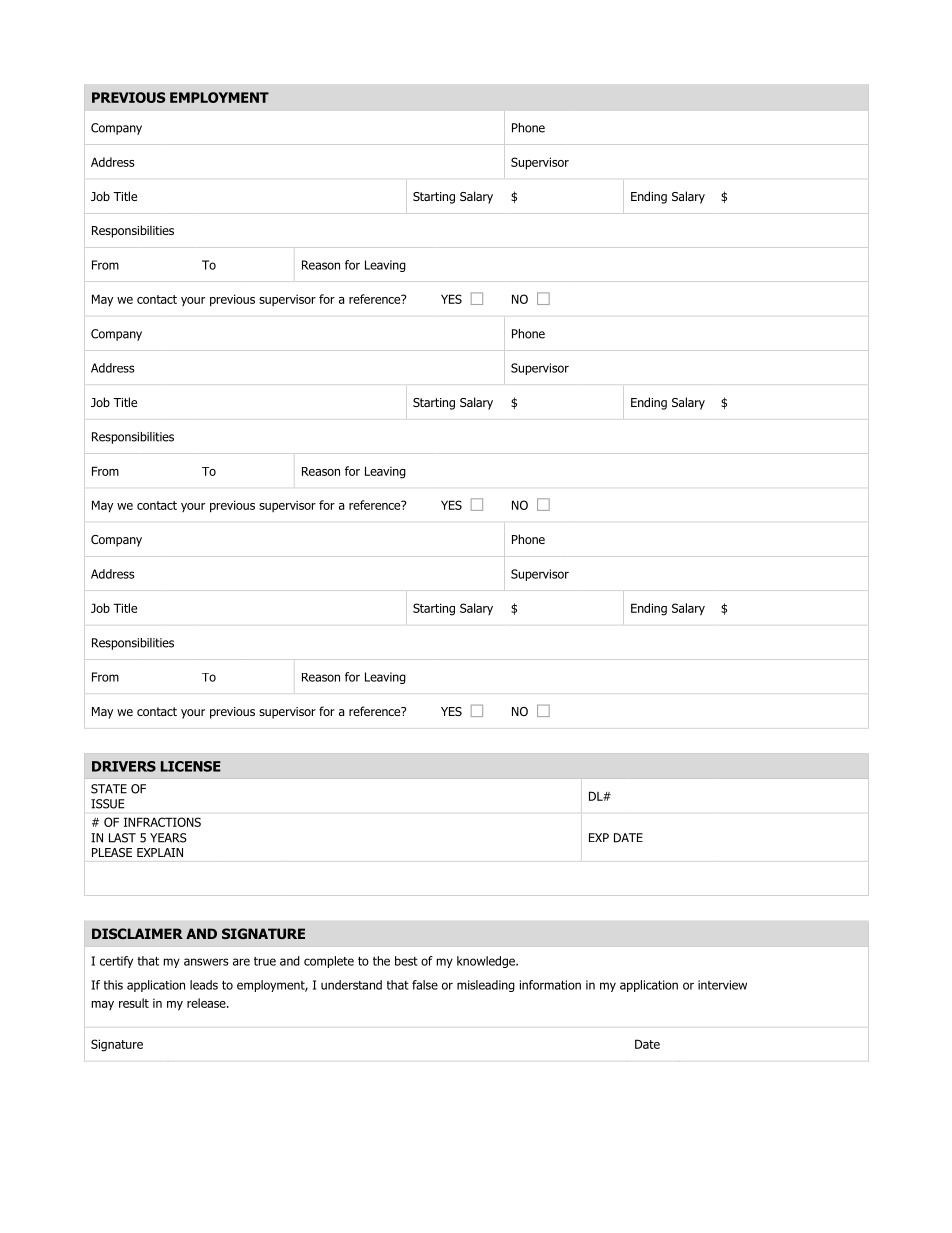 The height and width of the document is (1233, 952). I want to click on LICENSE, so click(191, 766).
